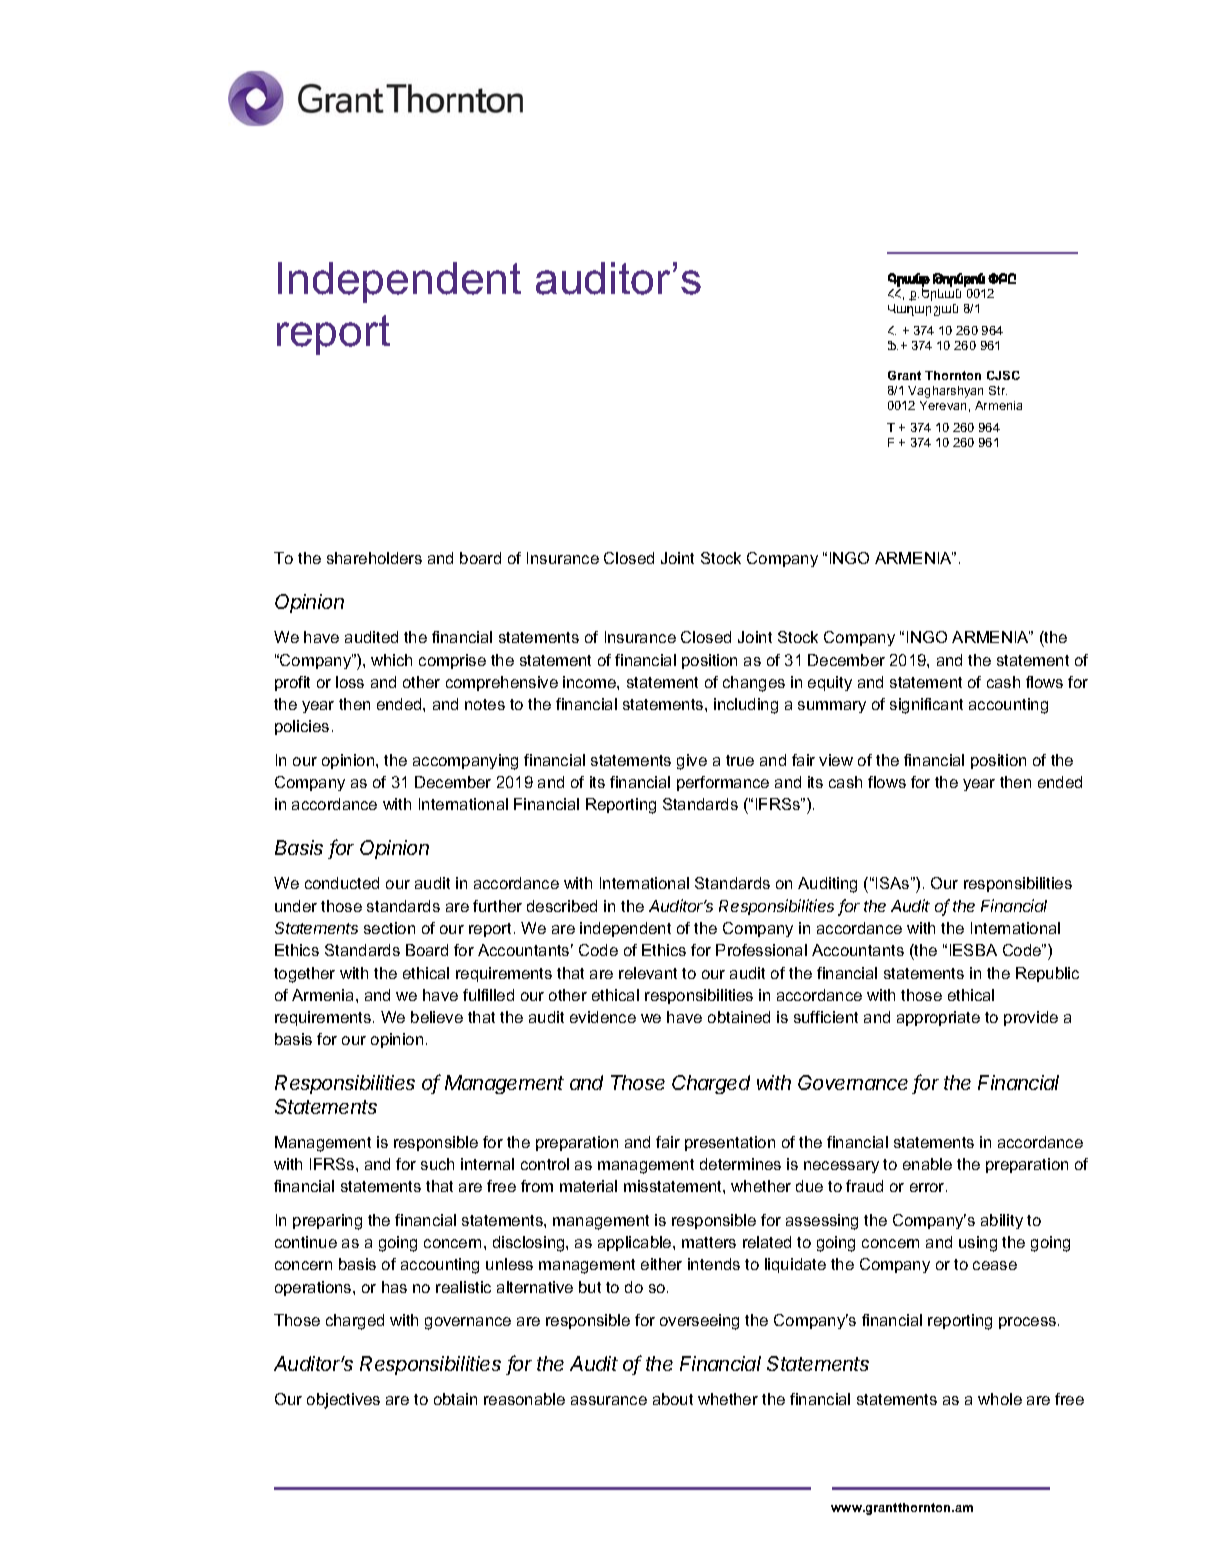 Image resolution: width=1207 pixels, height=1562 pixels. I want to click on described, so click(562, 906).
